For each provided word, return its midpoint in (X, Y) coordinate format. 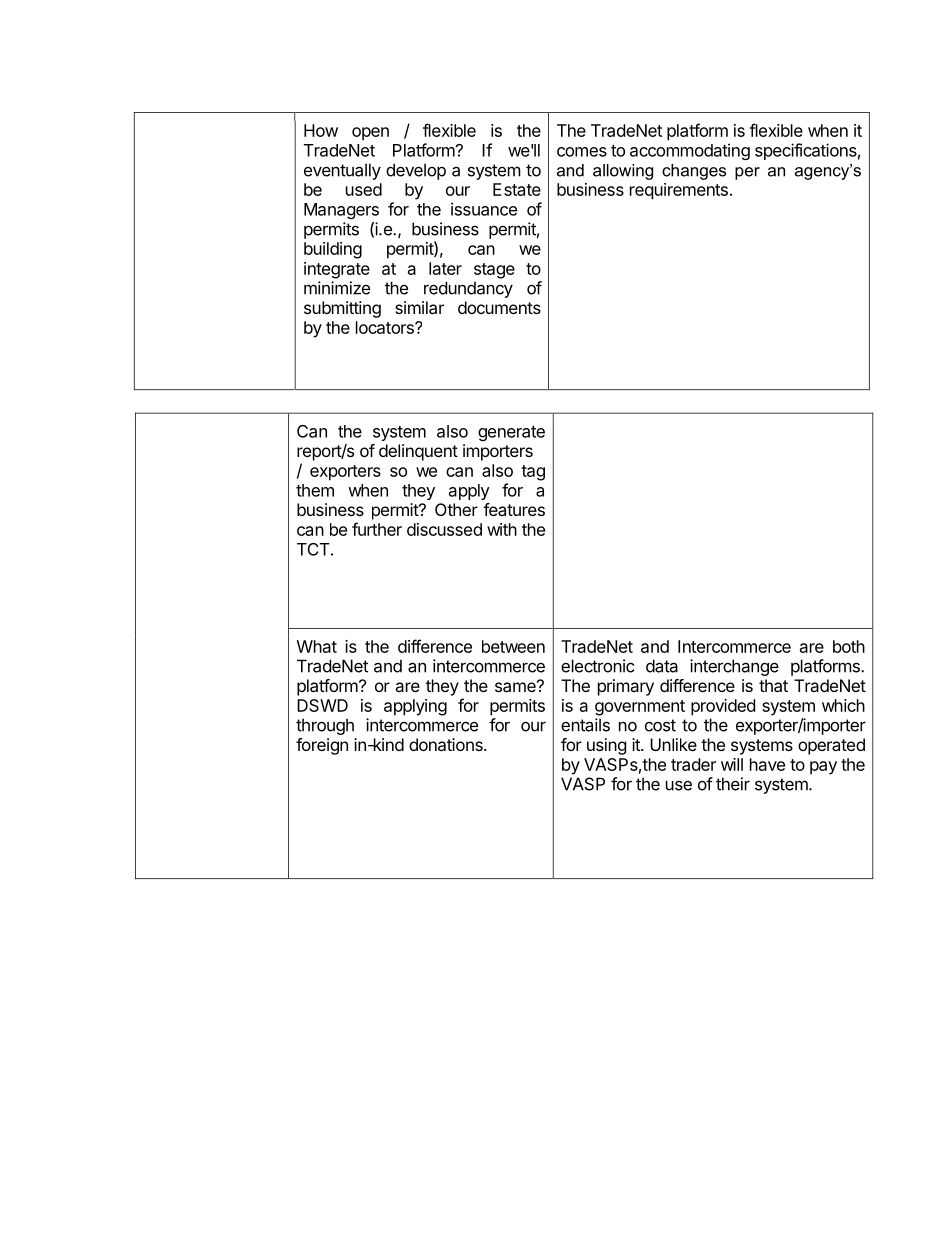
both (849, 646)
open (370, 134)
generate (511, 433)
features (514, 509)
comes (582, 152)
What (317, 646)
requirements (679, 191)
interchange (734, 667)
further (377, 529)
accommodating (690, 151)
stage (494, 271)
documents (499, 307)
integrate (337, 270)
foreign (322, 746)
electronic (597, 666)
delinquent (418, 452)
